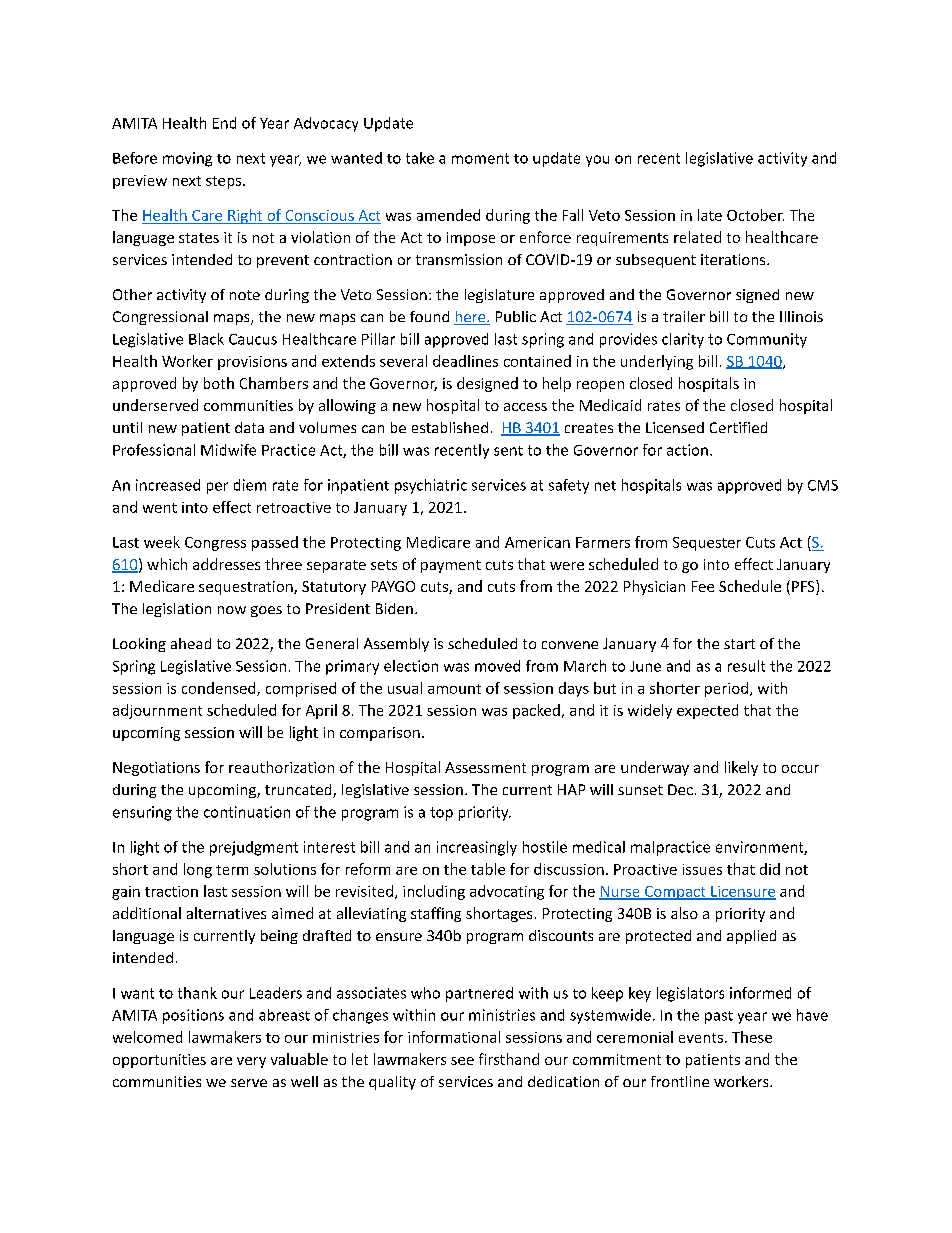  What do you see at coordinates (703, 586) in the image?
I see `Fee` at bounding box center [703, 586].
